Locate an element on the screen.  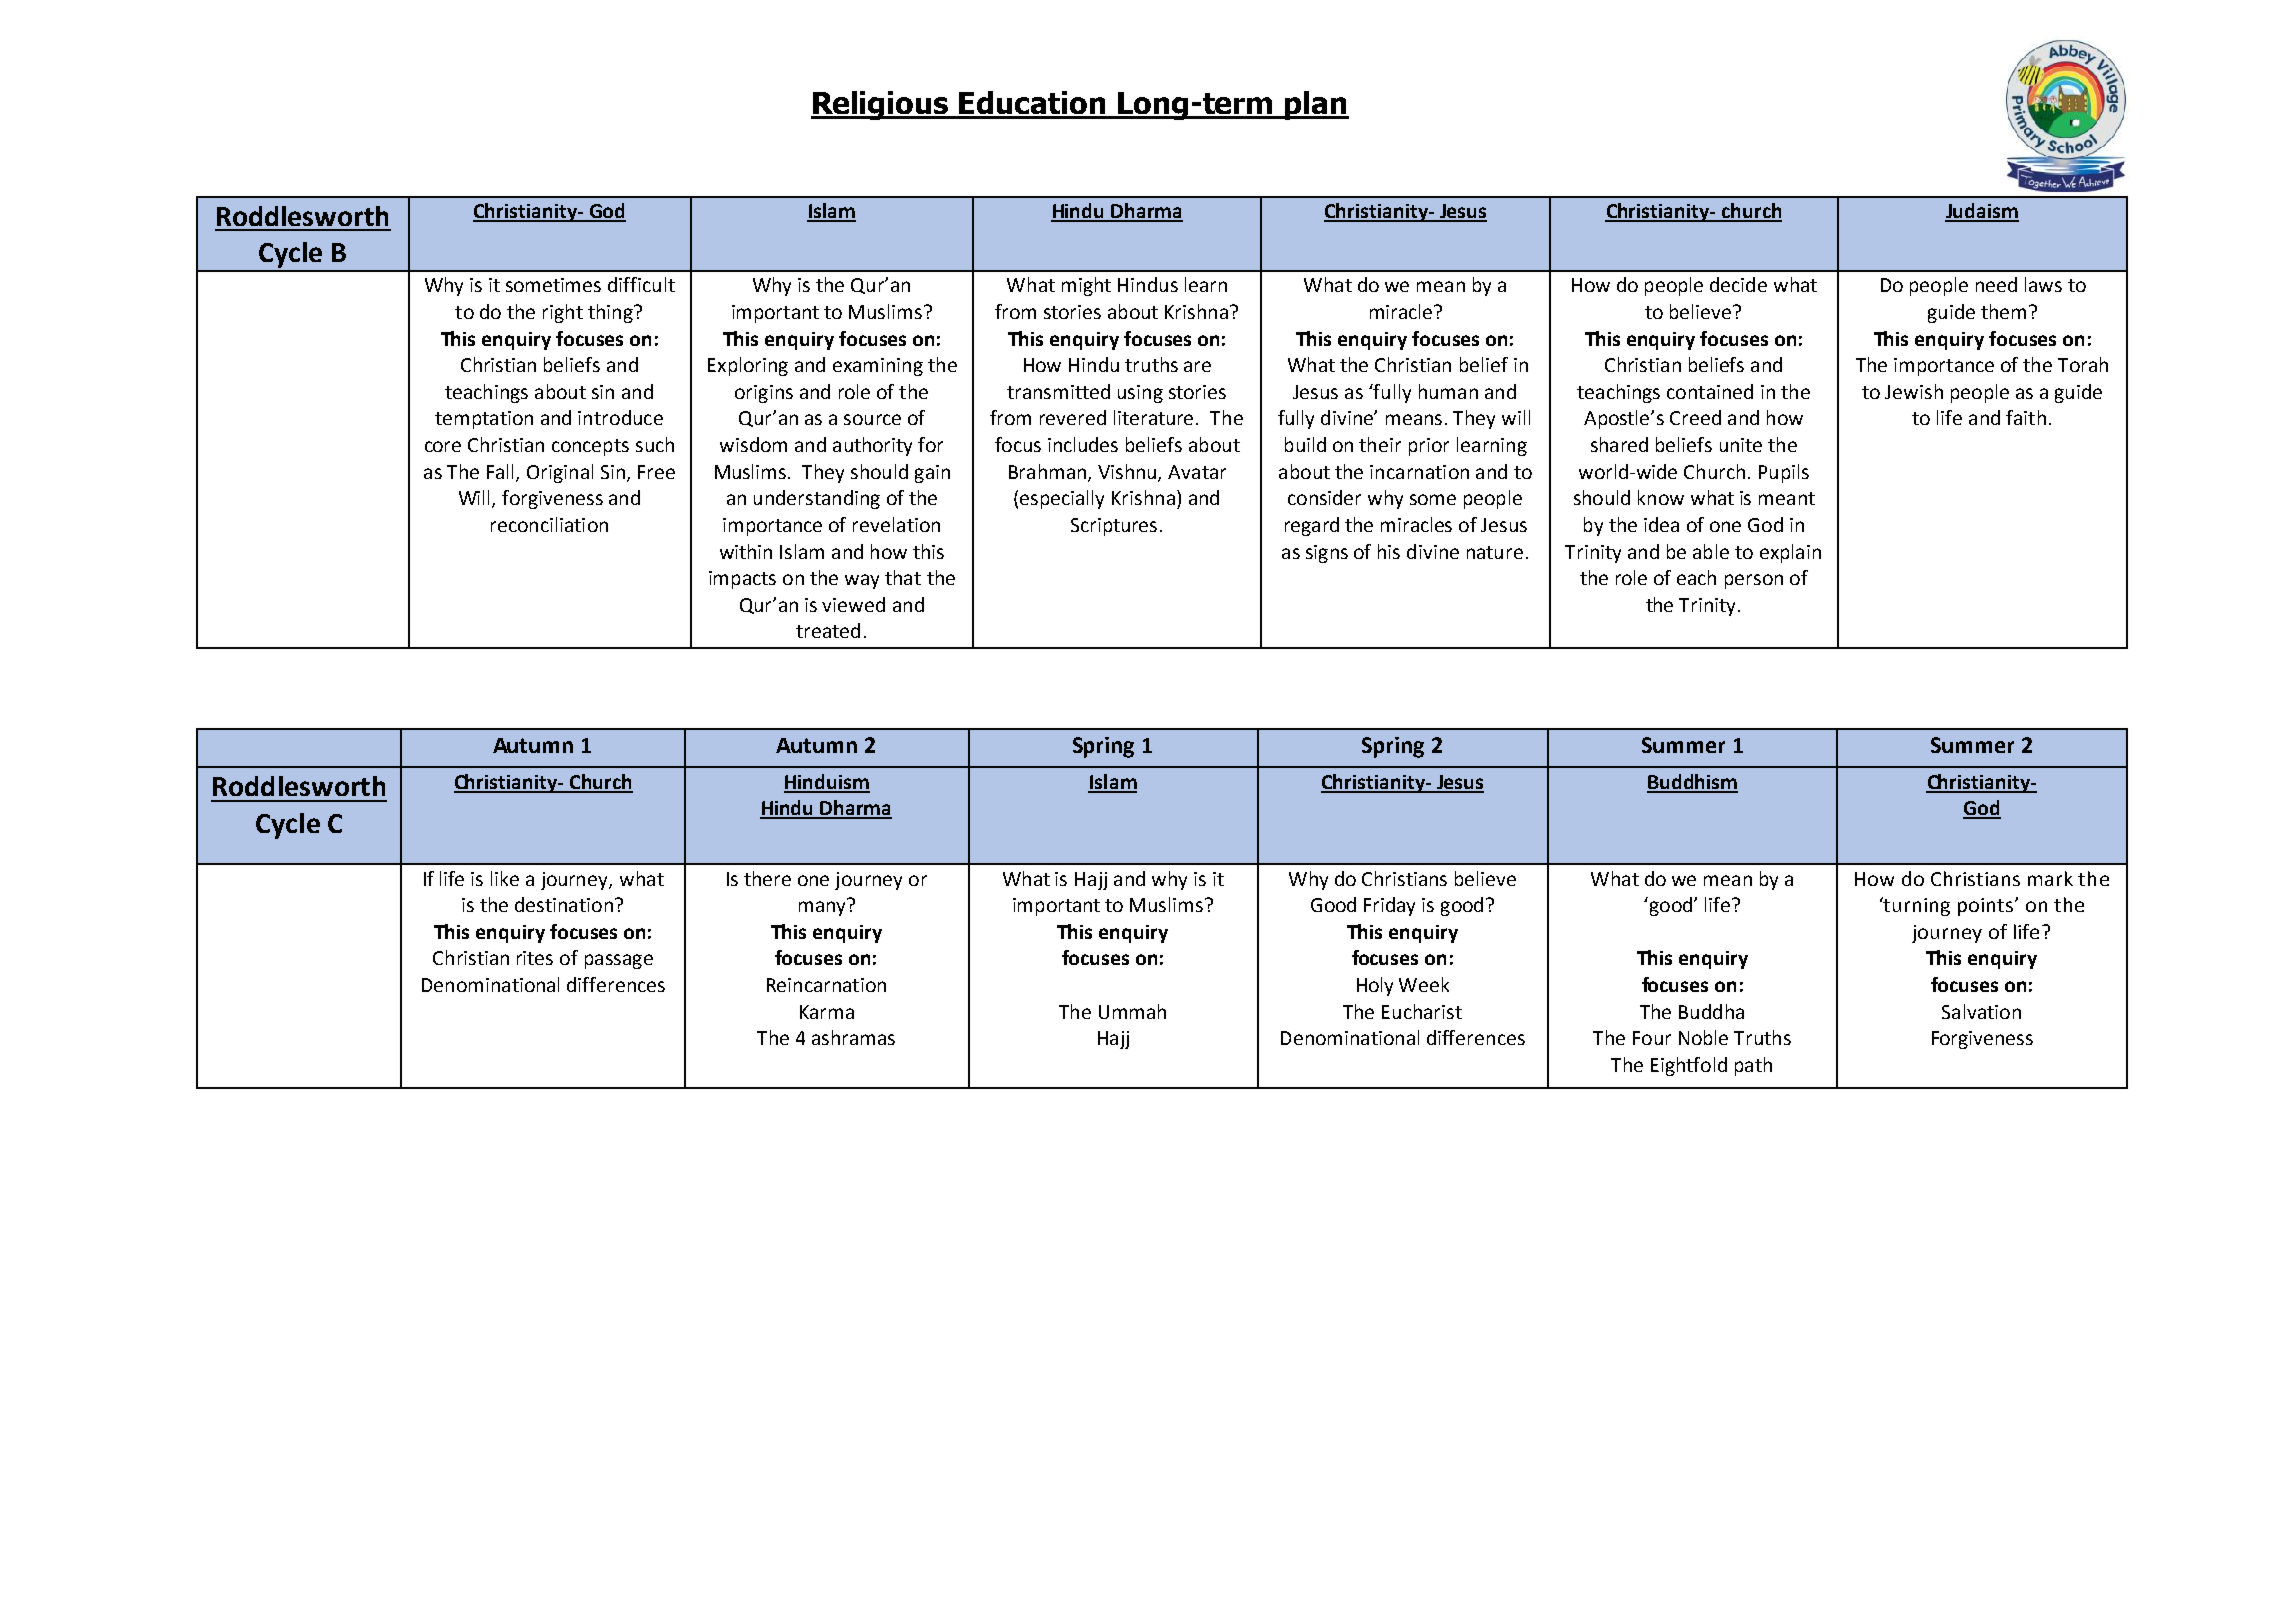
build is located at coordinates (1305, 444).
